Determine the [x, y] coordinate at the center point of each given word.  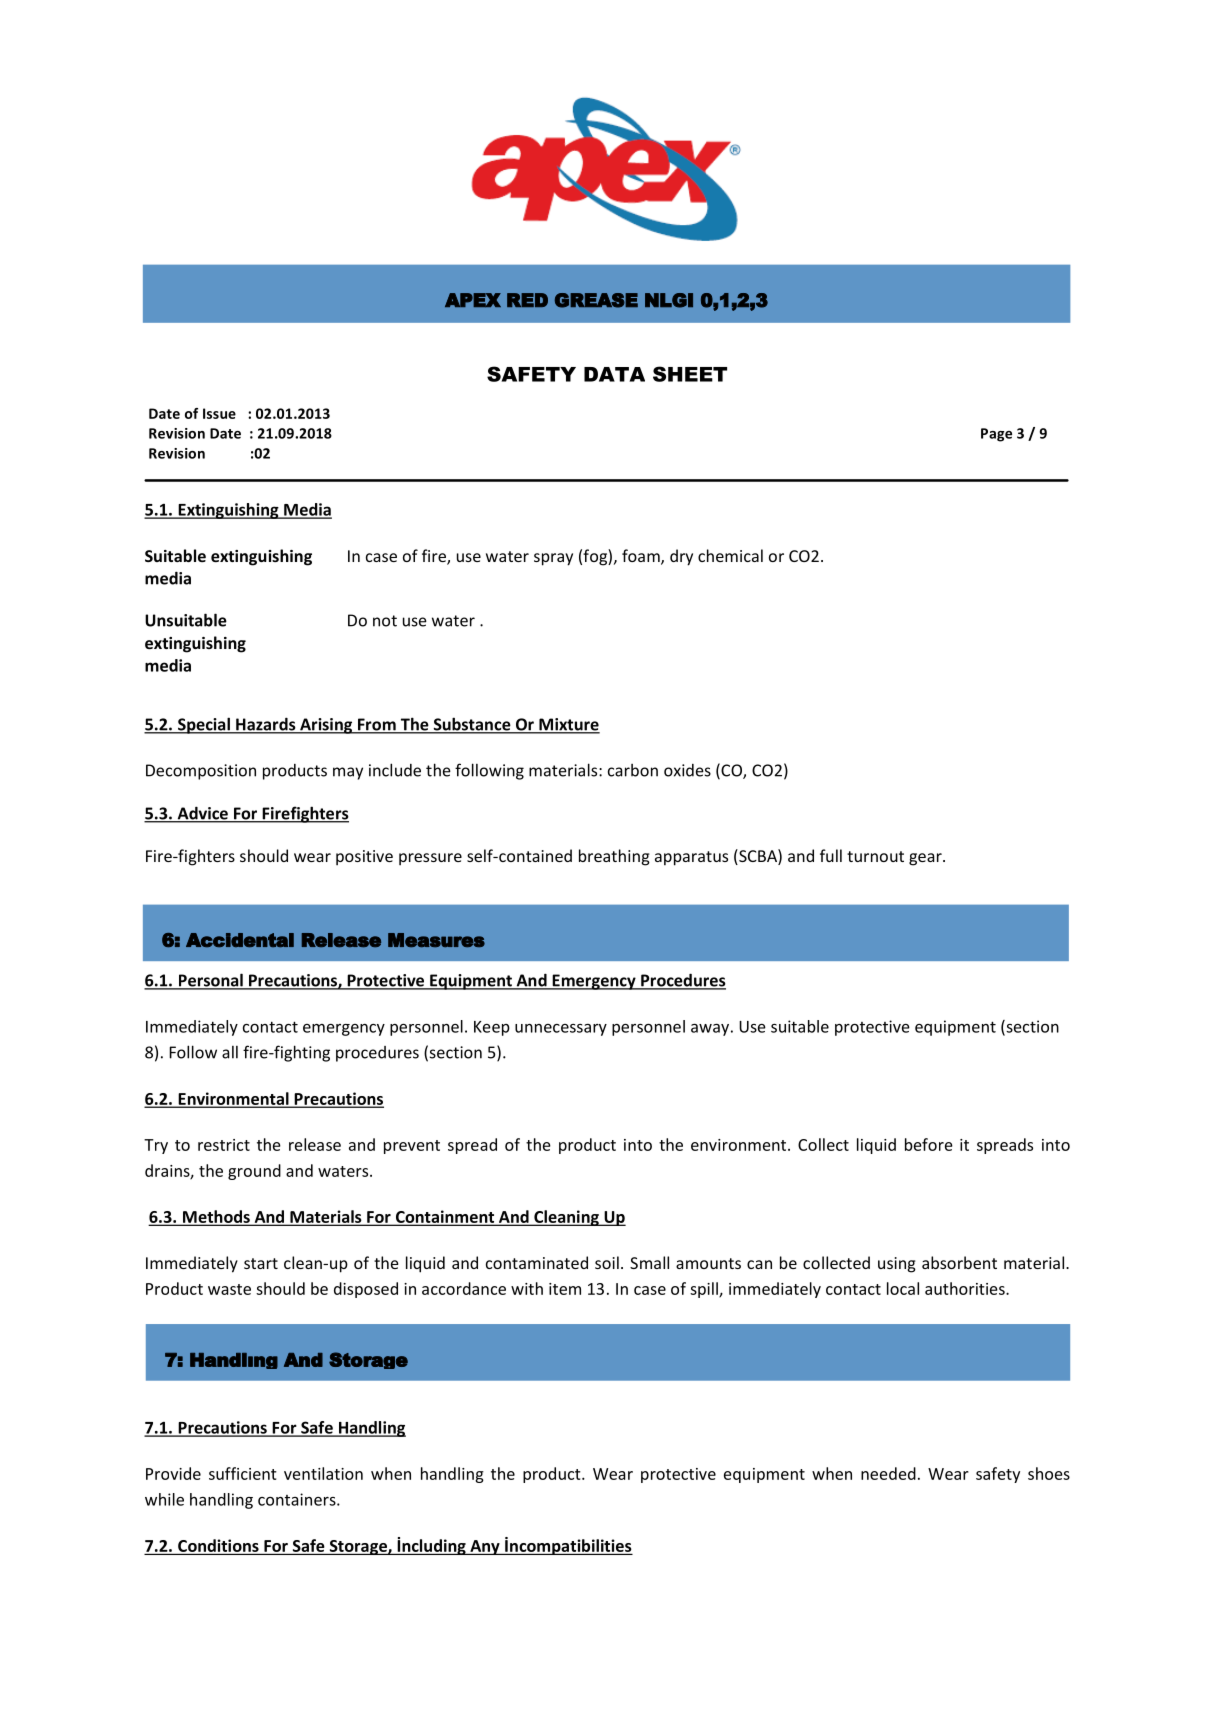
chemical [730, 555]
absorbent [959, 1262]
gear [926, 859]
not [385, 621]
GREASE [596, 300]
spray [553, 559]
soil [607, 1262]
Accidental [240, 940]
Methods [216, 1217]
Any [485, 1547]
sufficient [243, 1473]
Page [996, 435]
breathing [614, 857]
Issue [219, 413]
